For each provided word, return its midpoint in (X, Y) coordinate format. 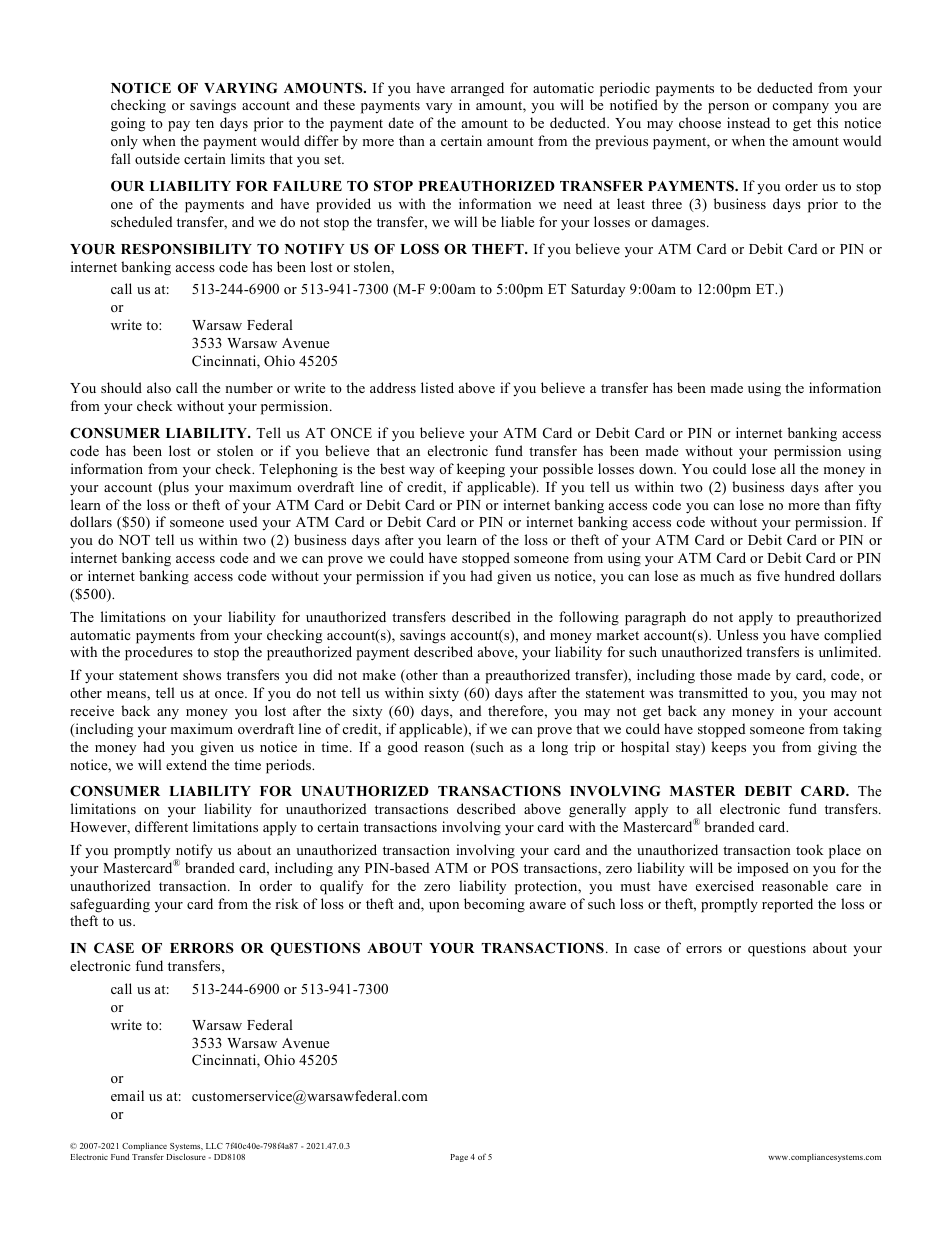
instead (748, 122)
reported (787, 905)
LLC (214, 1146)
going (128, 124)
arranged (477, 89)
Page (459, 1158)
